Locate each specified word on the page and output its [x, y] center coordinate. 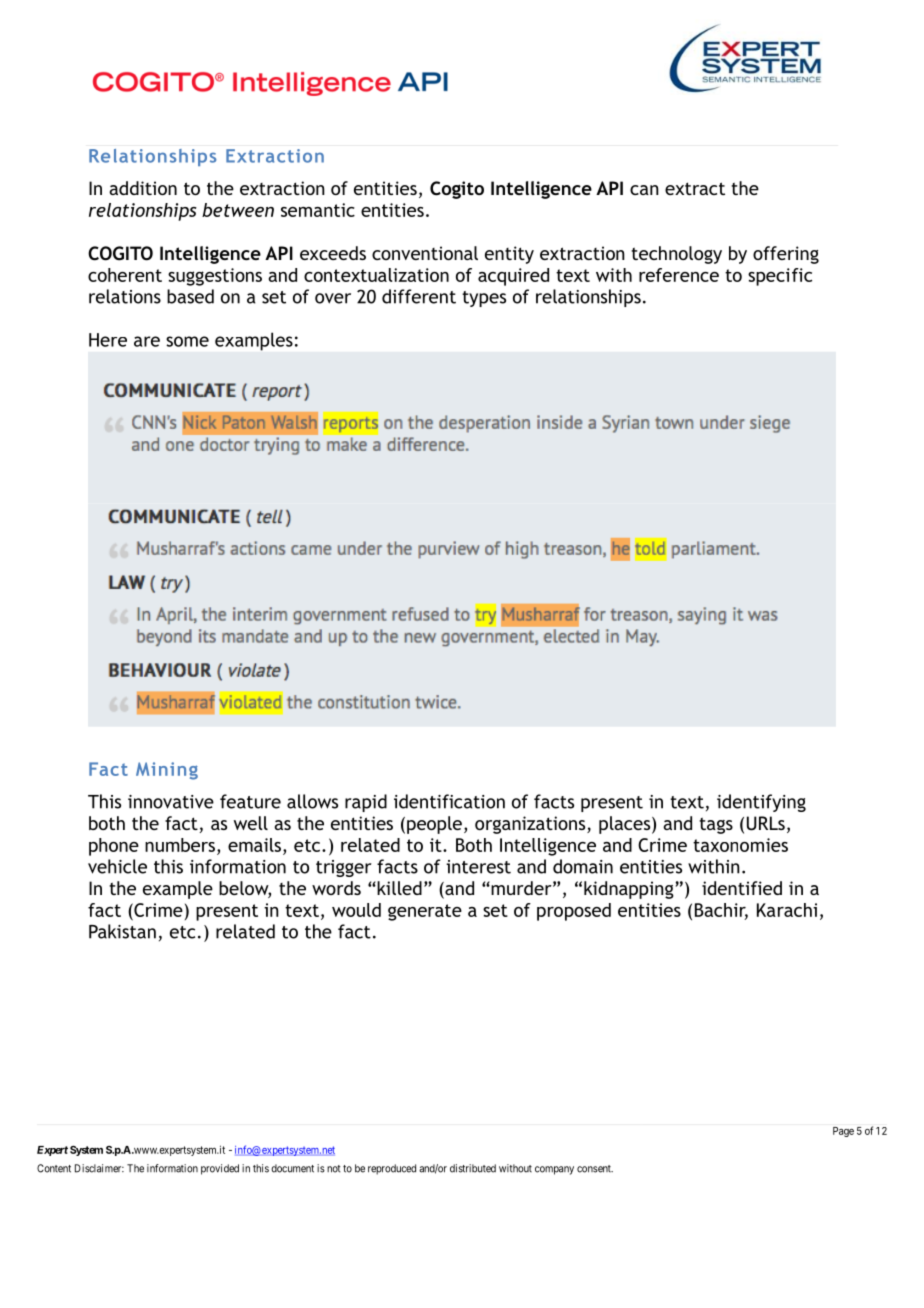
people [434, 825]
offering [786, 255]
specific [780, 277]
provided [220, 1169]
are [147, 341]
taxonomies [740, 845]
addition [143, 188]
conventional [425, 253]
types [484, 299]
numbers [180, 845]
